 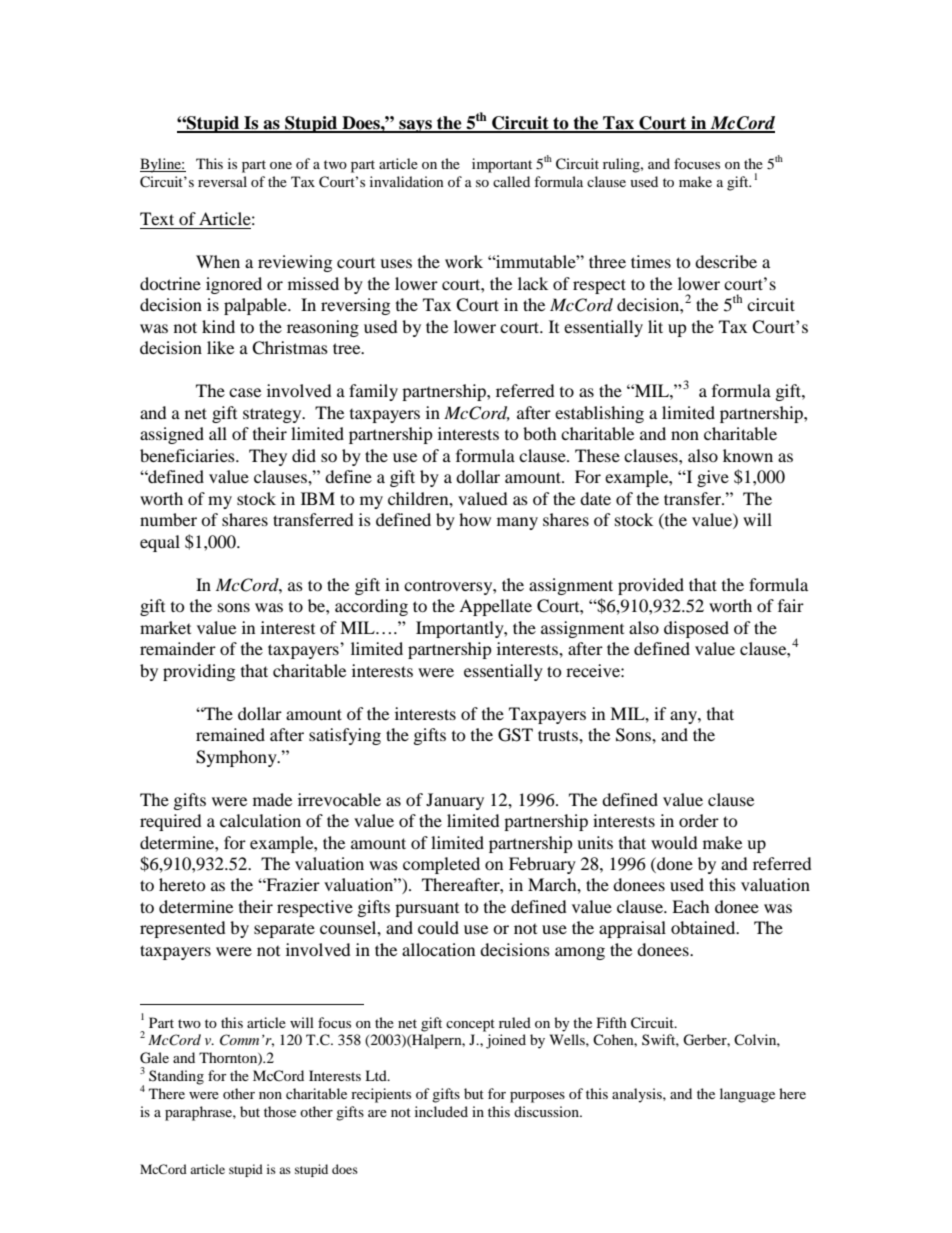 I want to click on called, so click(x=511, y=181).
